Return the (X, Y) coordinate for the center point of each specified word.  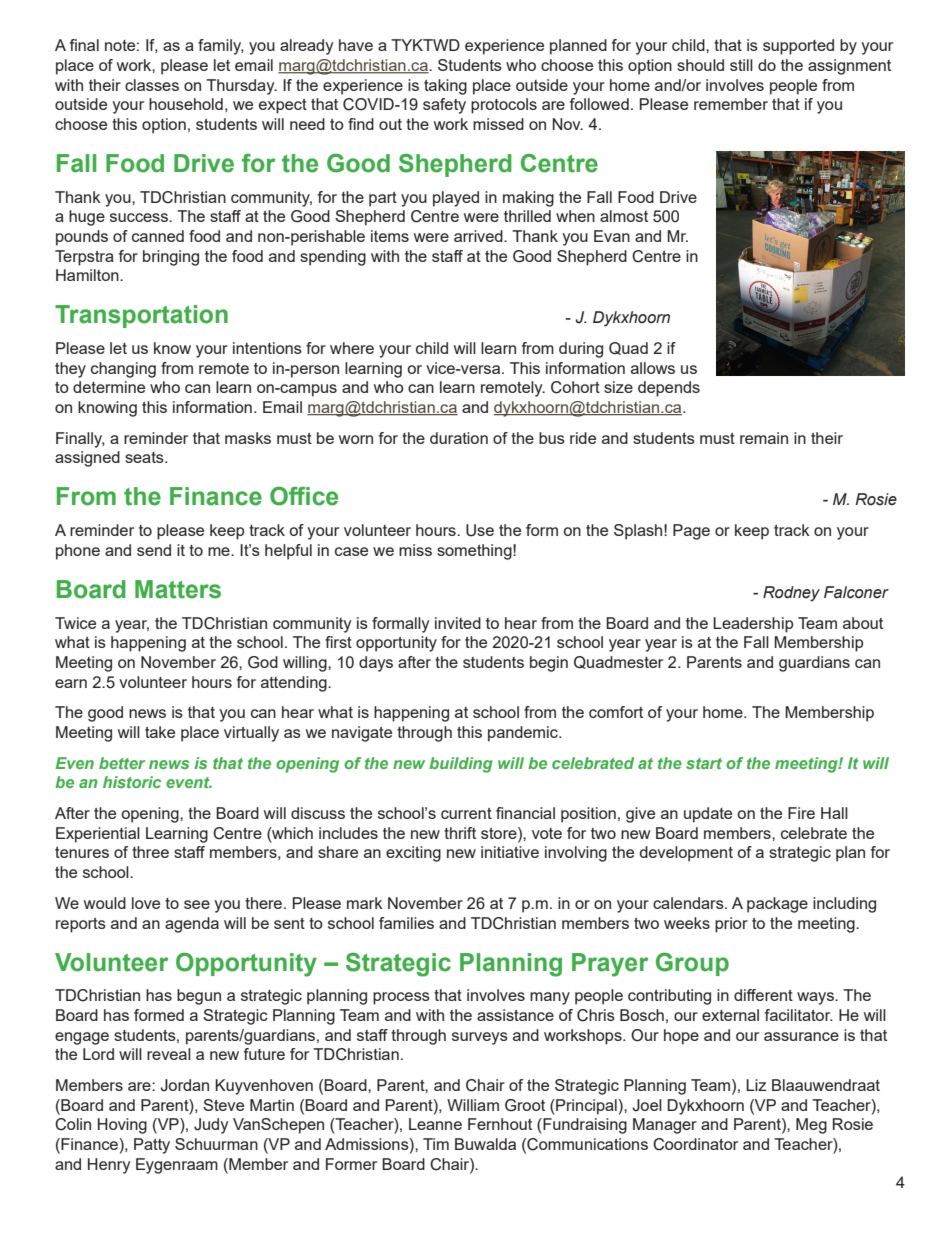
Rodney (791, 594)
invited (458, 623)
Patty (152, 1146)
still (741, 65)
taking (445, 87)
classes (152, 85)
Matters (178, 589)
